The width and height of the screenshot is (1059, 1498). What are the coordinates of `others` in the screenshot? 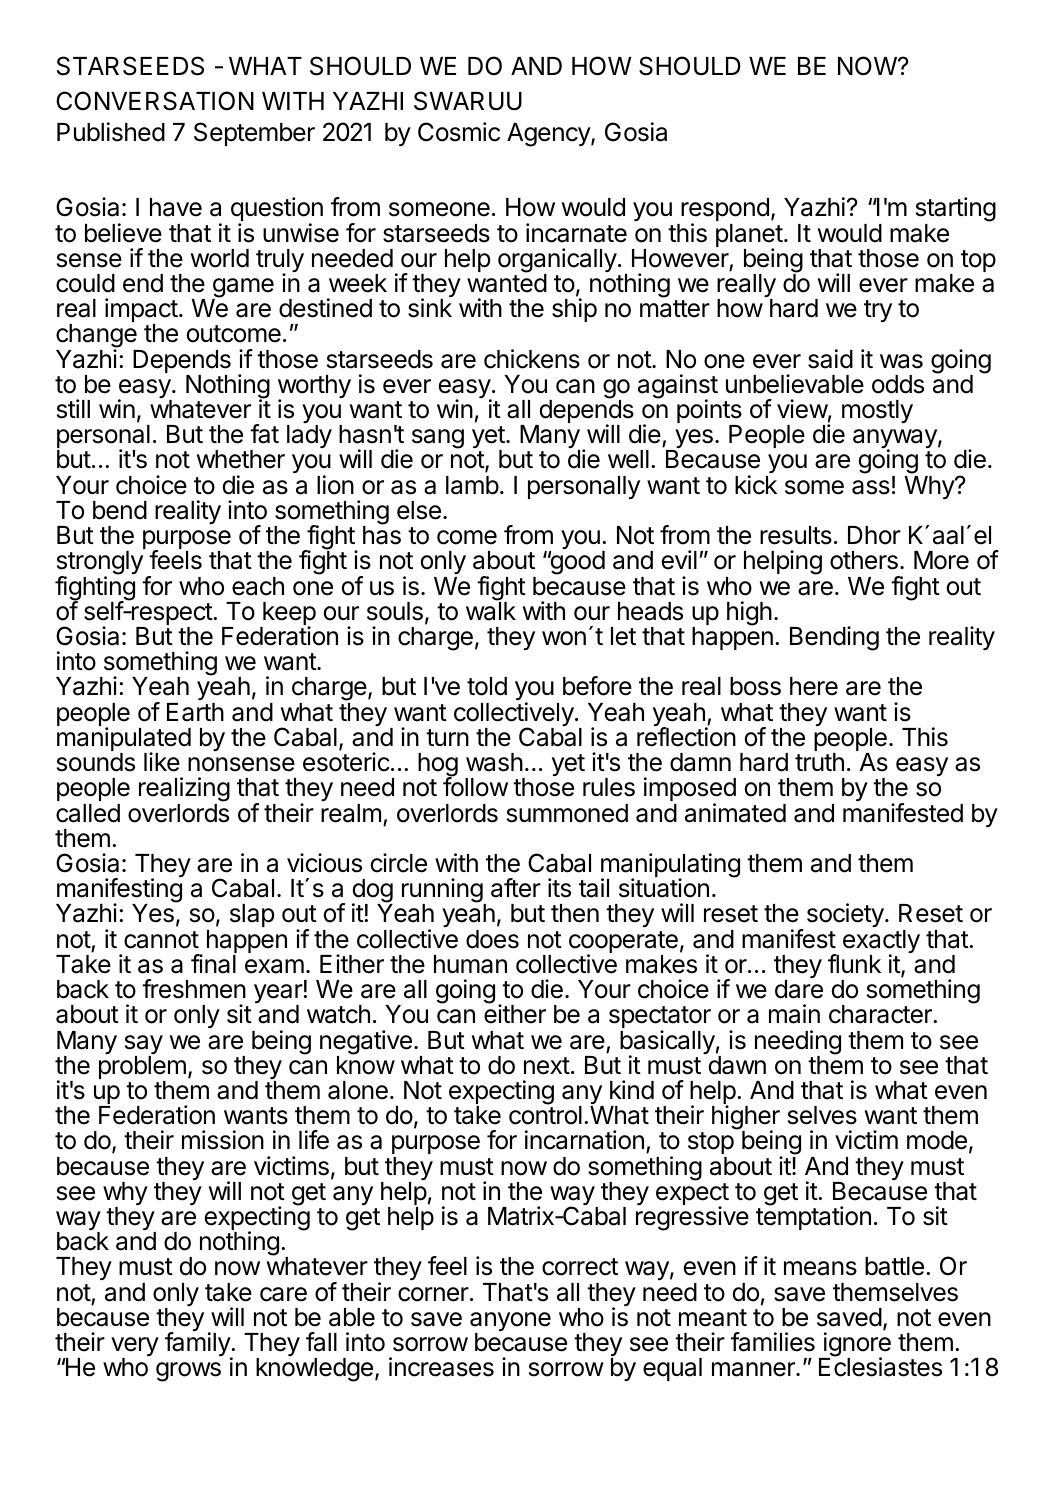 It's located at (864, 560).
